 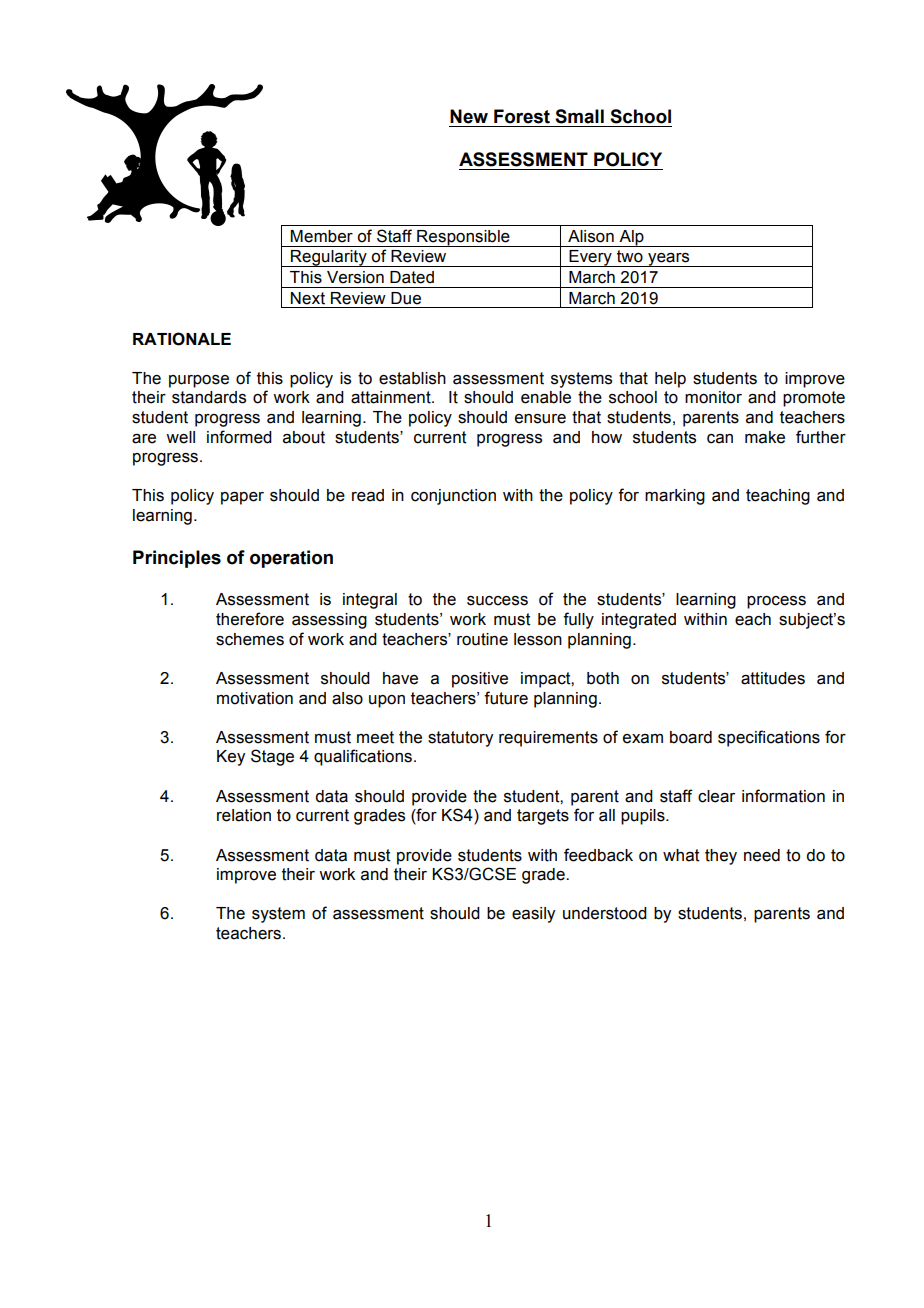 What do you see at coordinates (244, 815) in the document?
I see `relation` at bounding box center [244, 815].
